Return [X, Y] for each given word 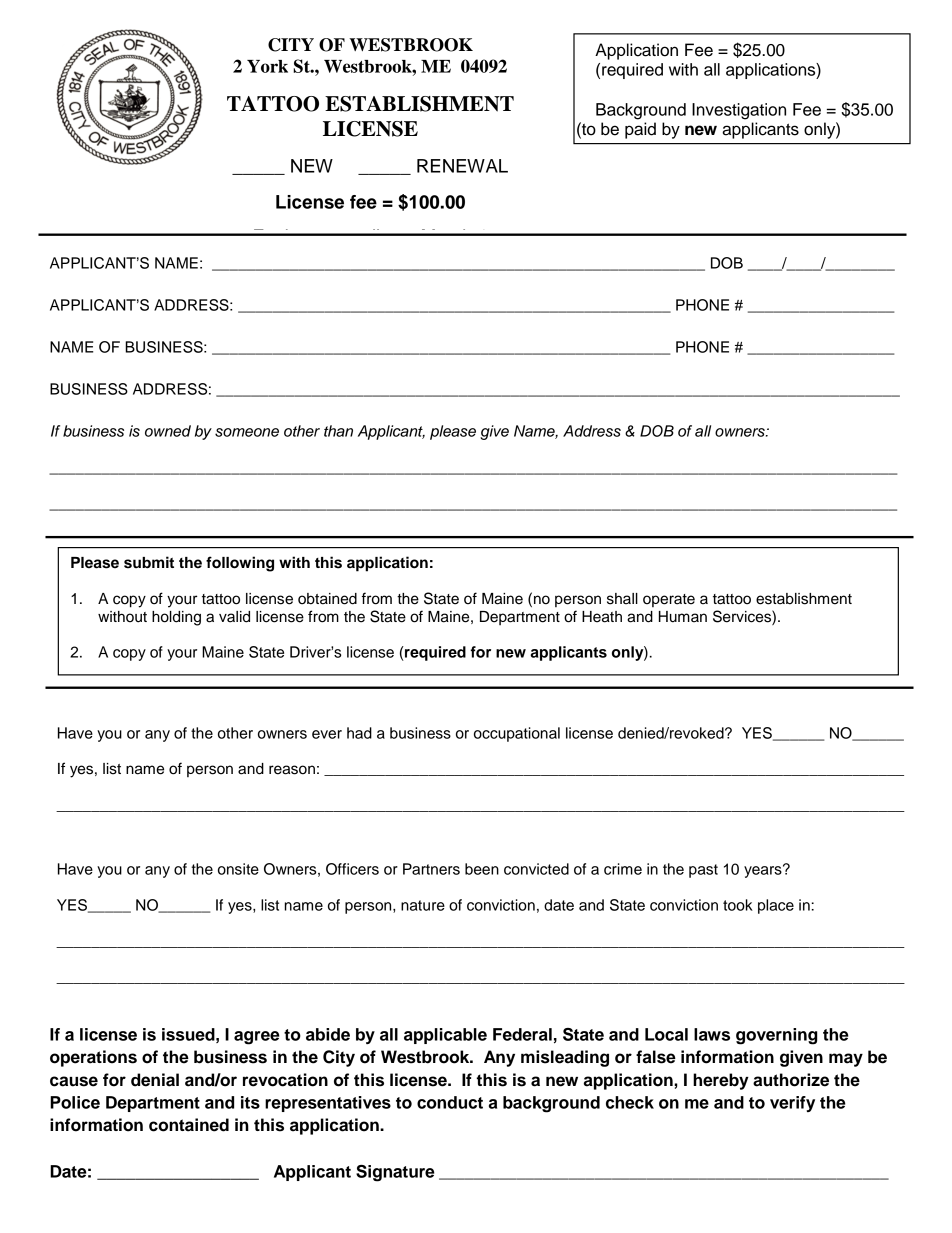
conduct [450, 1102]
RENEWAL [462, 166]
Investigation [739, 111]
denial [155, 1080]
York [267, 66]
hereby [721, 1081]
